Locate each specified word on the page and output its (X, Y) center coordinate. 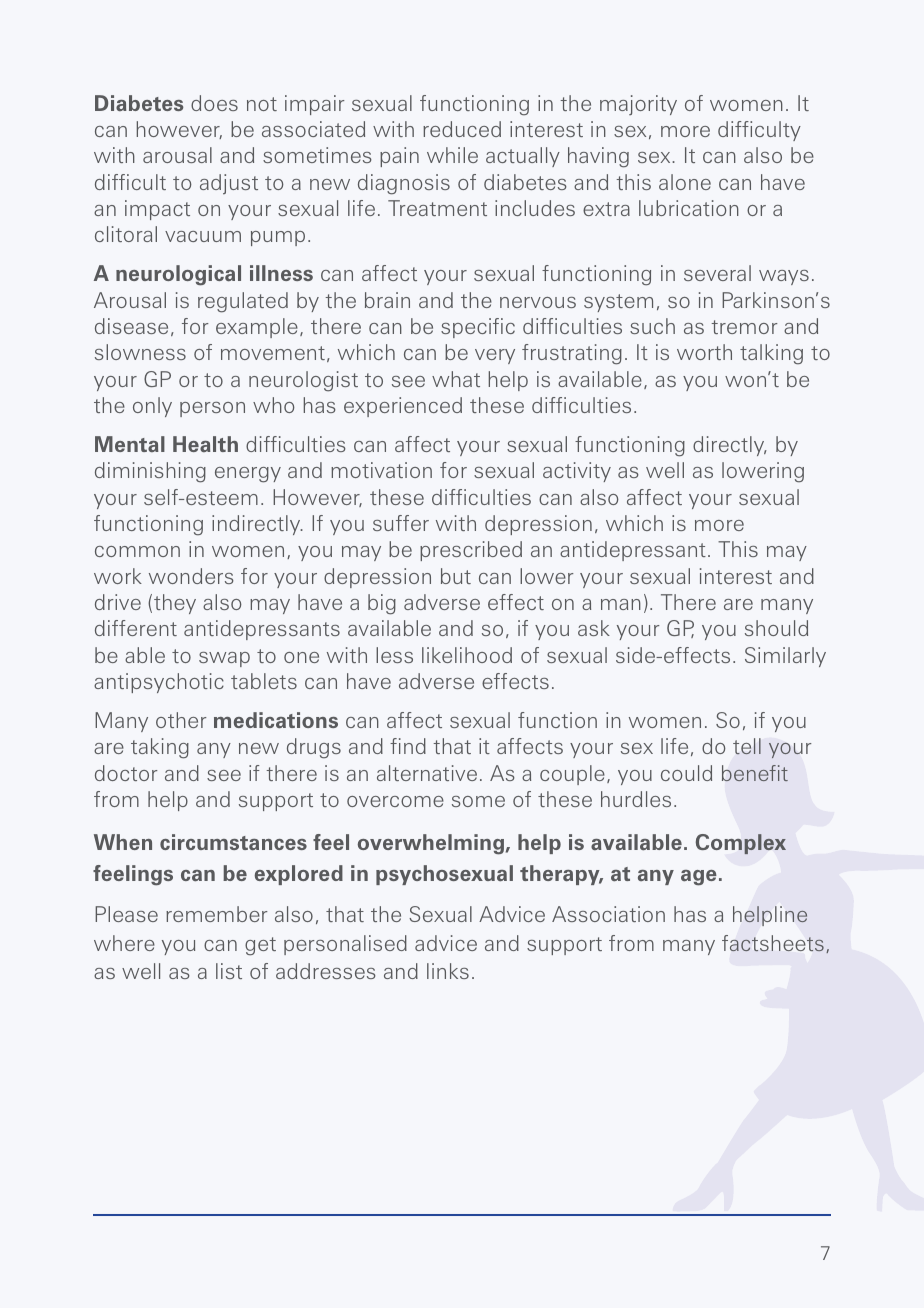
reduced (462, 129)
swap (224, 659)
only (152, 407)
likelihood (467, 655)
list (229, 971)
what (456, 379)
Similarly (785, 657)
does (214, 103)
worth (704, 352)
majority (638, 105)
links (448, 971)
